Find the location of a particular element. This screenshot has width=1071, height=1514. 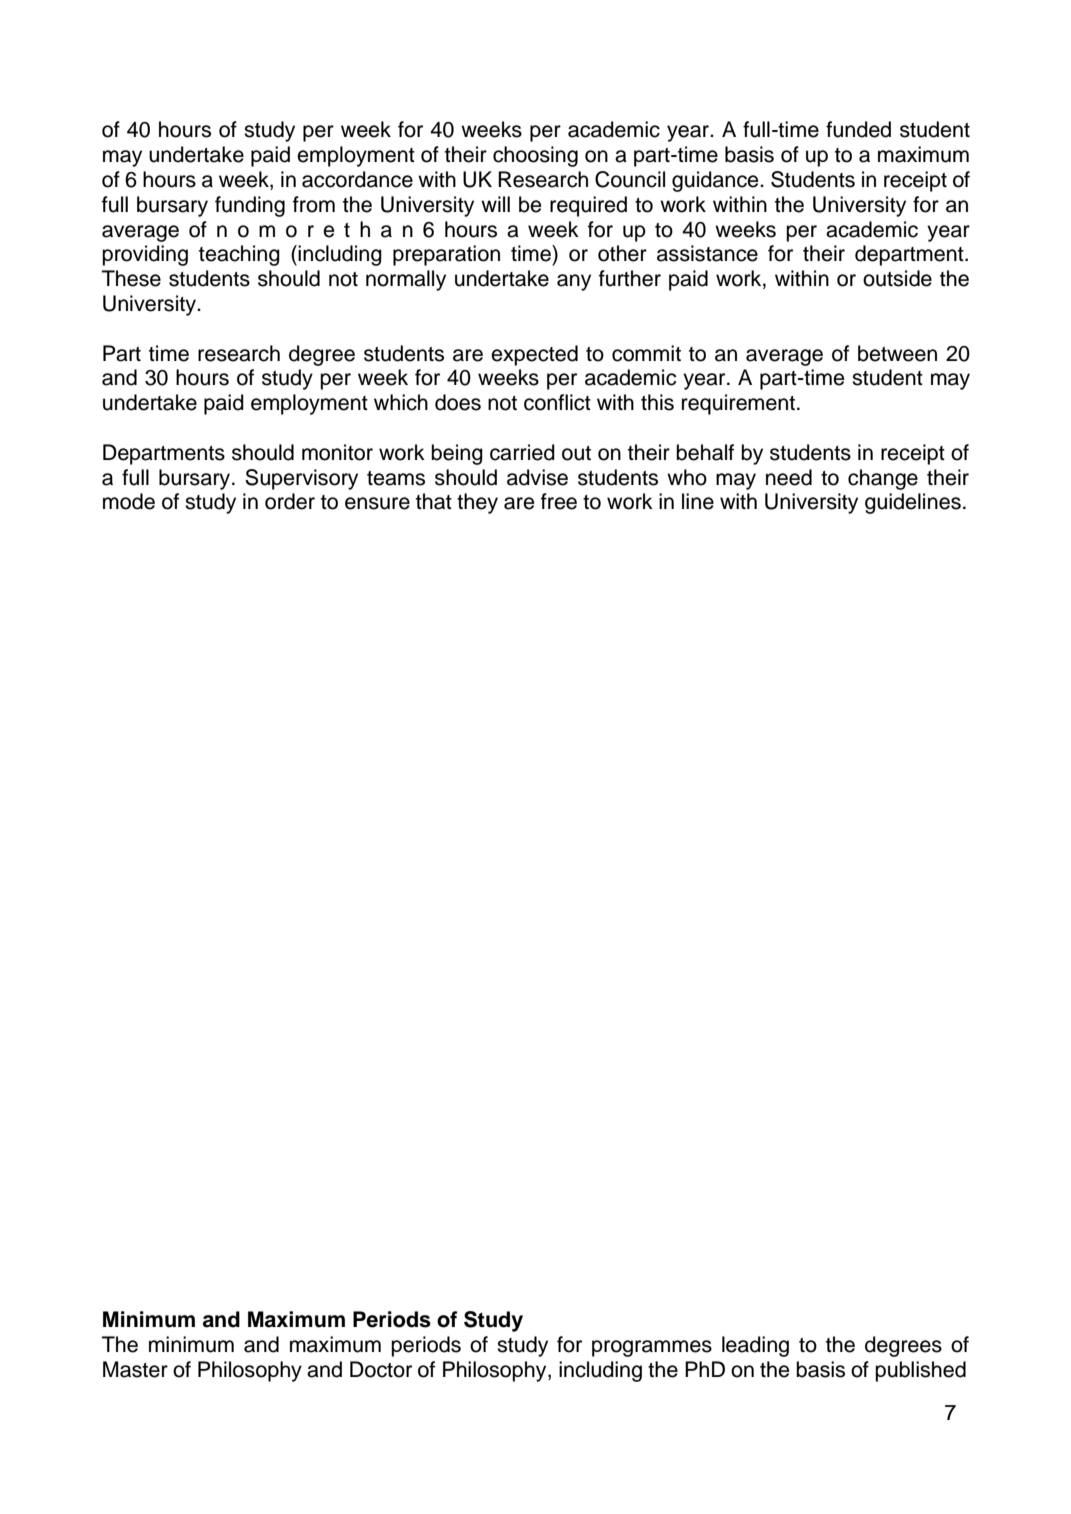

funding is located at coordinates (250, 206).
